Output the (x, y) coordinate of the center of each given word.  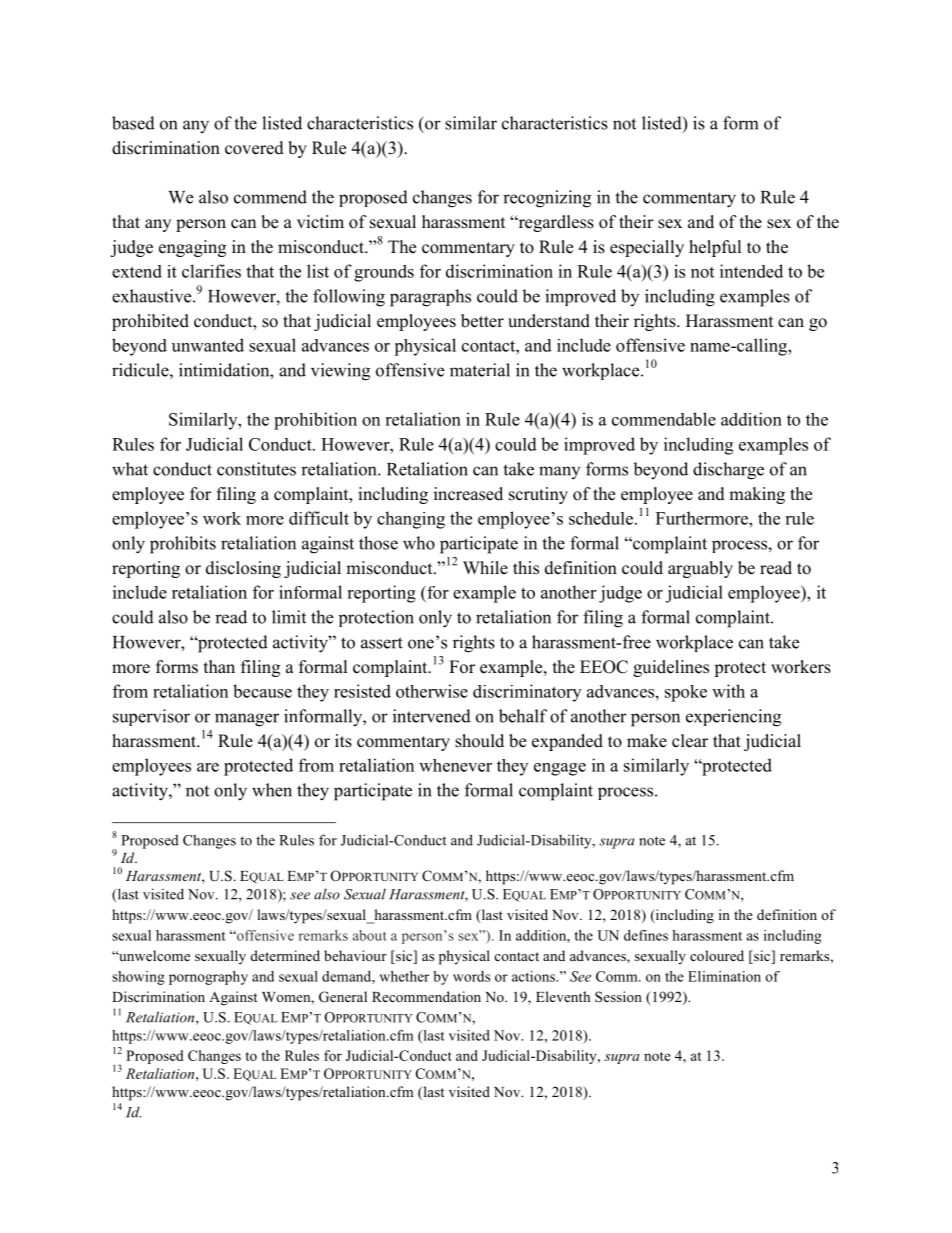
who (419, 543)
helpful (715, 248)
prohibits (183, 545)
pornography (208, 978)
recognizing (547, 199)
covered (254, 148)
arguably (700, 569)
